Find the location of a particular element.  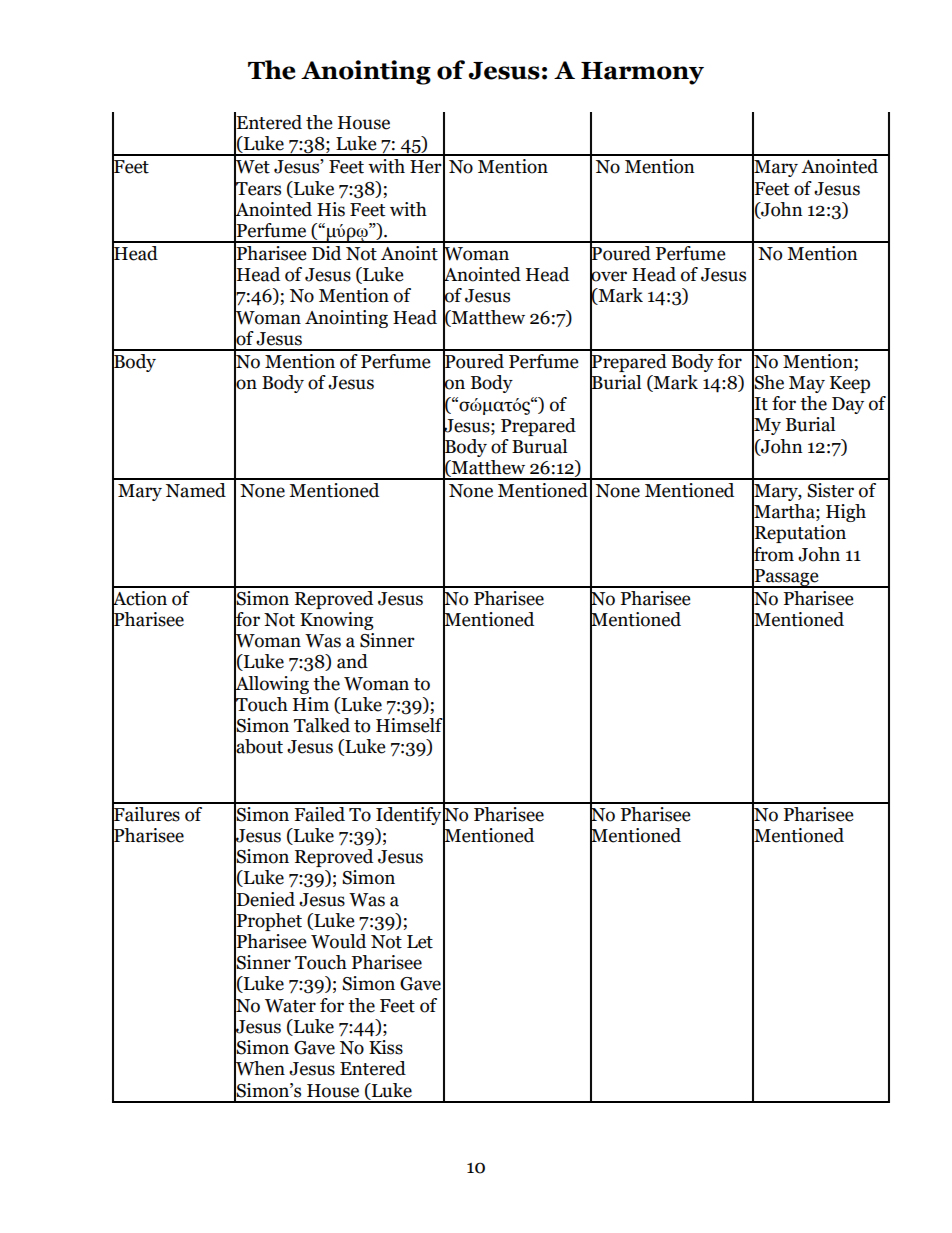

over is located at coordinates (608, 276).
